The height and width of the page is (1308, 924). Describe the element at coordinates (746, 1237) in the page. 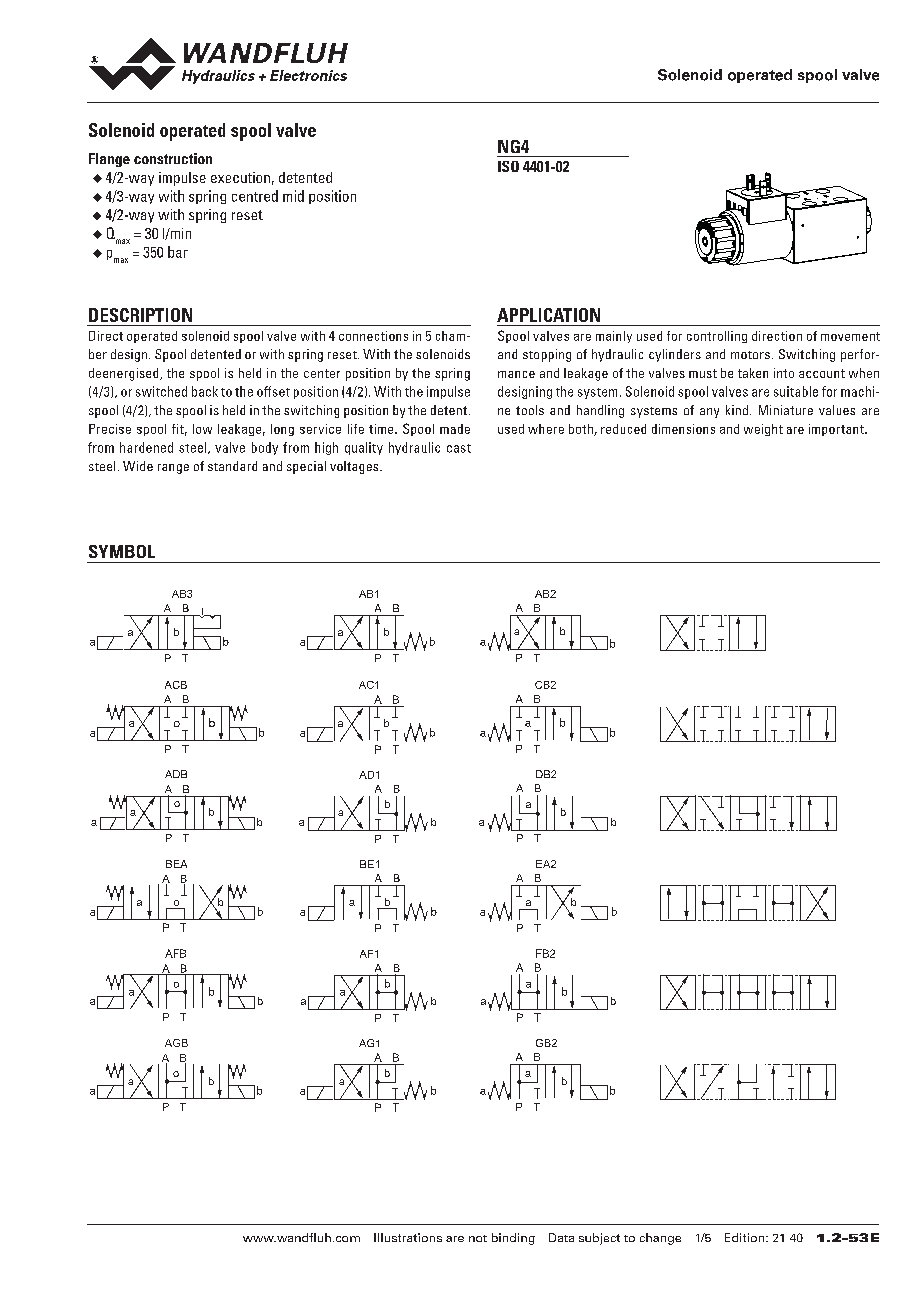

I see `Edition` at that location.
